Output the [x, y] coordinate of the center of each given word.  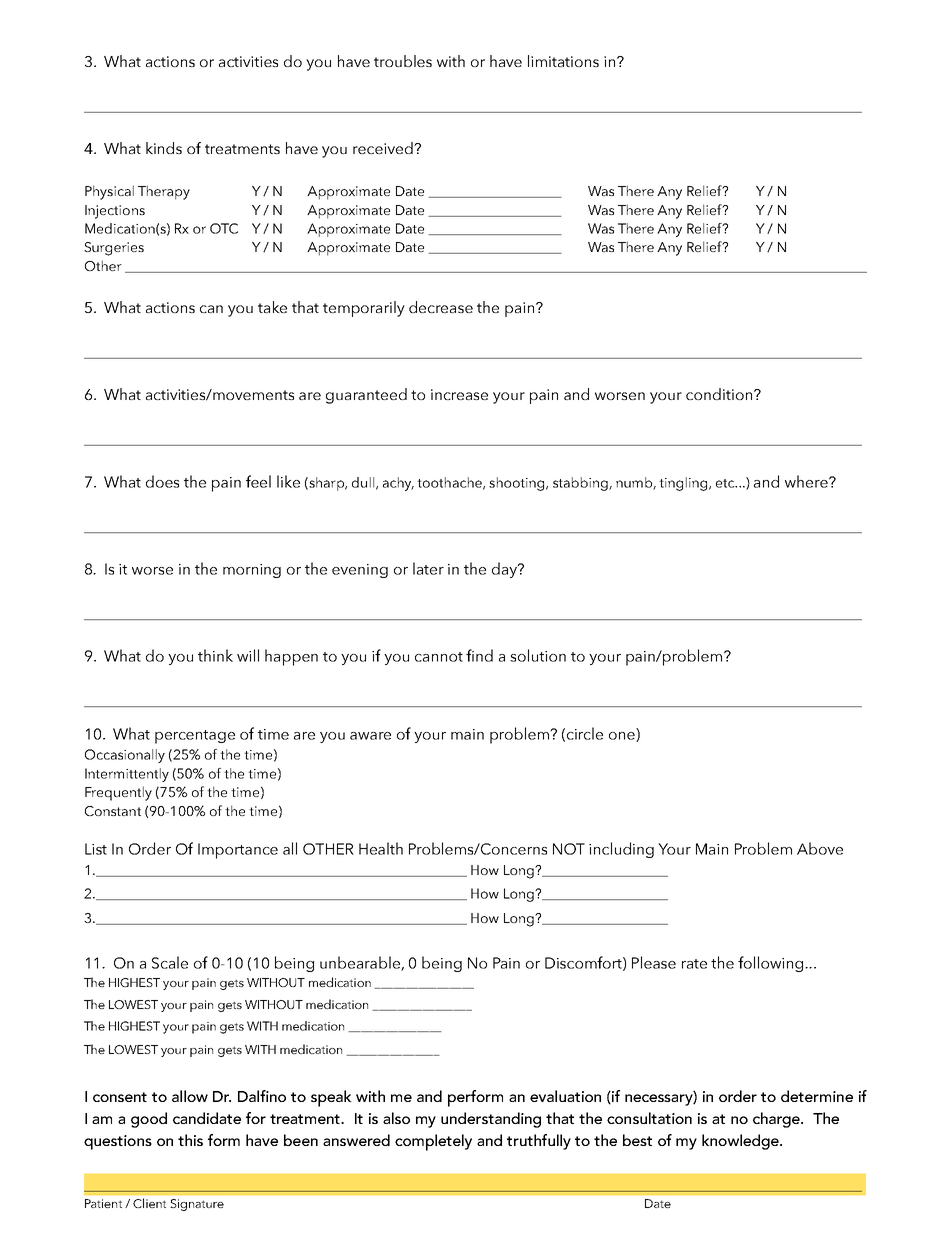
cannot [439, 657]
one [623, 737]
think [215, 655]
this [190, 1140]
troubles [403, 61]
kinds [164, 148]
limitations [563, 61]
